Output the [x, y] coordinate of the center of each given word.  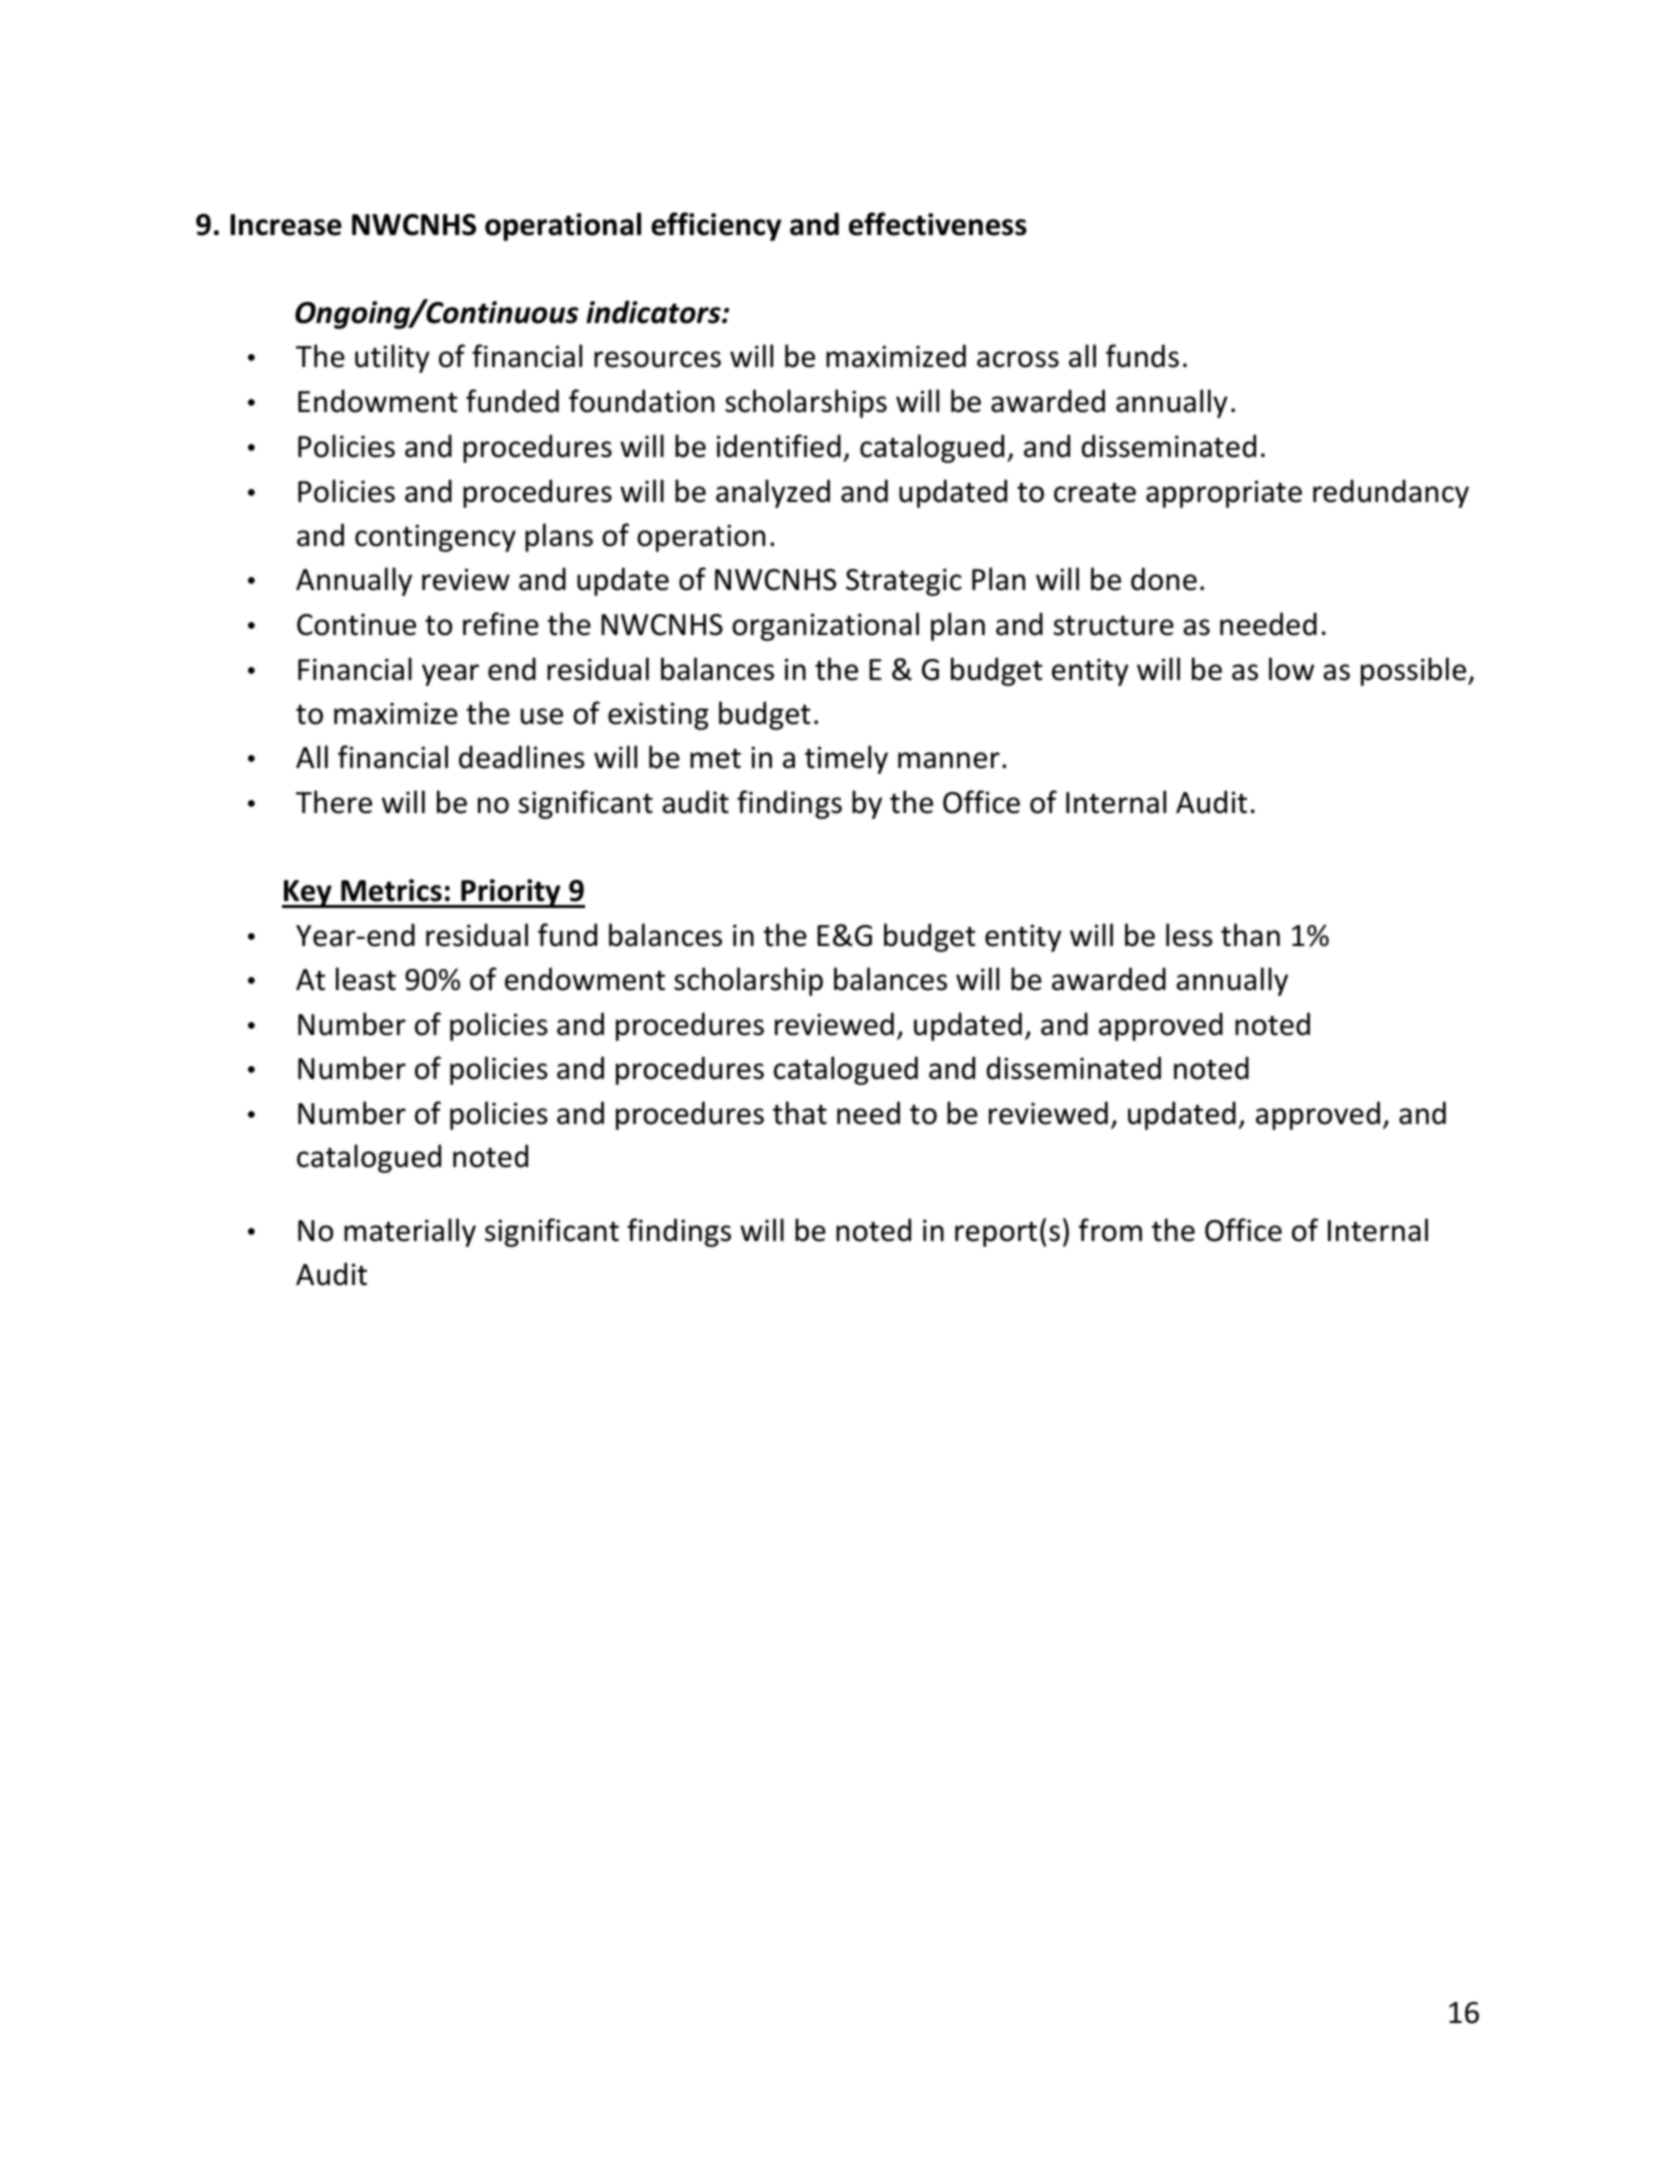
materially [410, 1232]
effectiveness [938, 224]
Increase [286, 225]
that [800, 1113]
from [1110, 1230]
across [1018, 359]
